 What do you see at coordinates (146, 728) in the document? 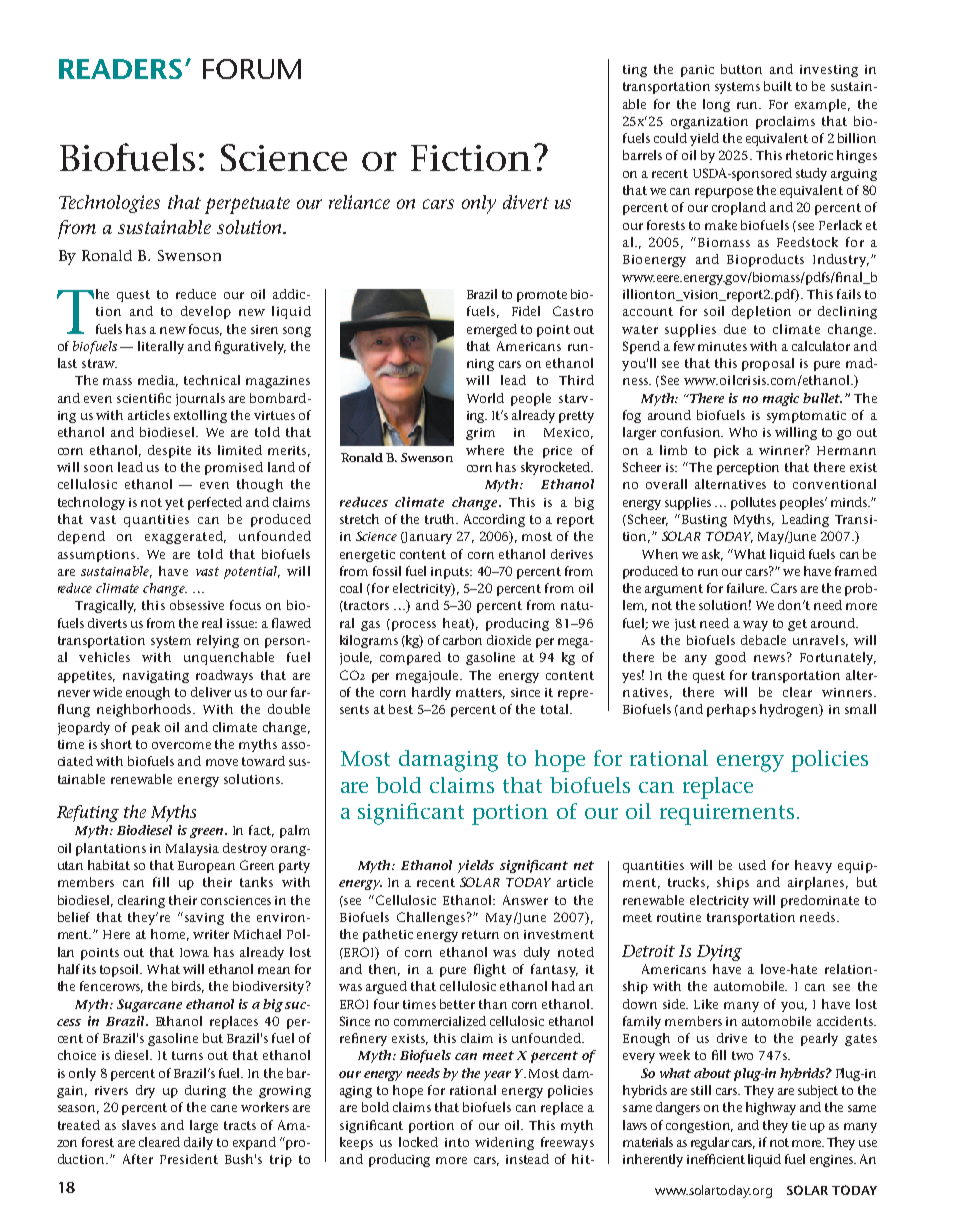
I see `peak` at bounding box center [146, 728].
